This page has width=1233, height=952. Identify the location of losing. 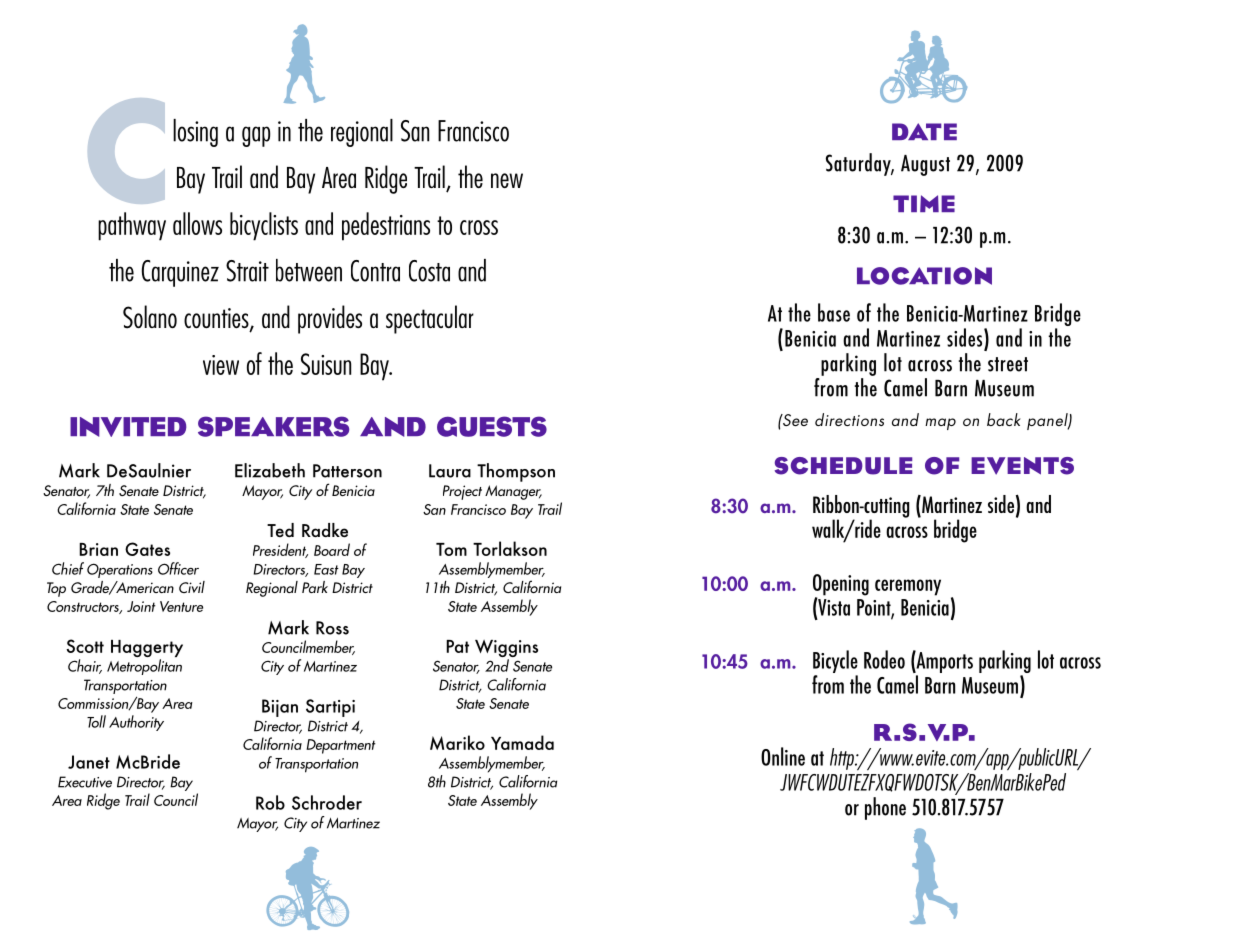
(195, 133).
